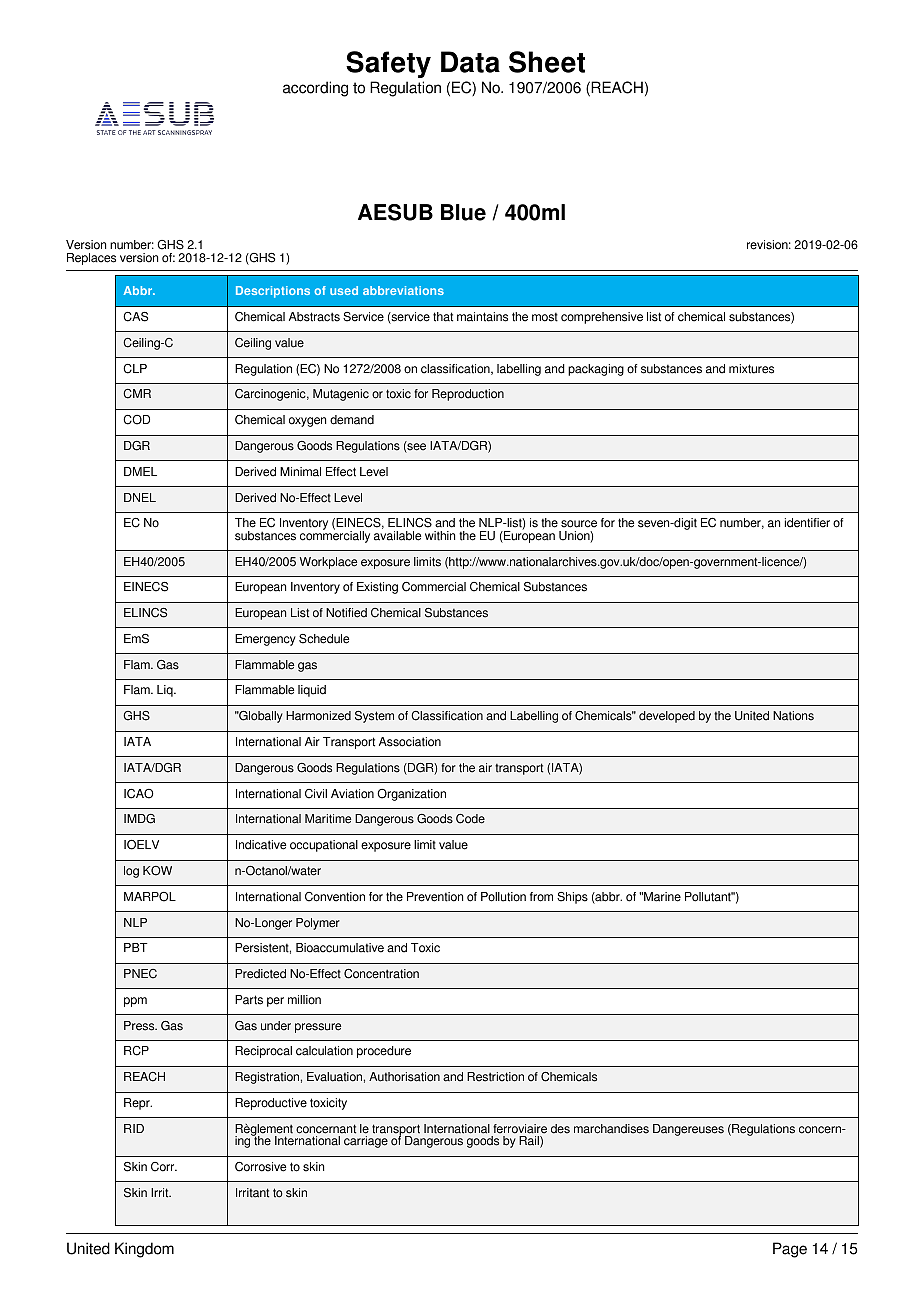 The image size is (924, 1308). I want to click on Emergency, so click(265, 640).
